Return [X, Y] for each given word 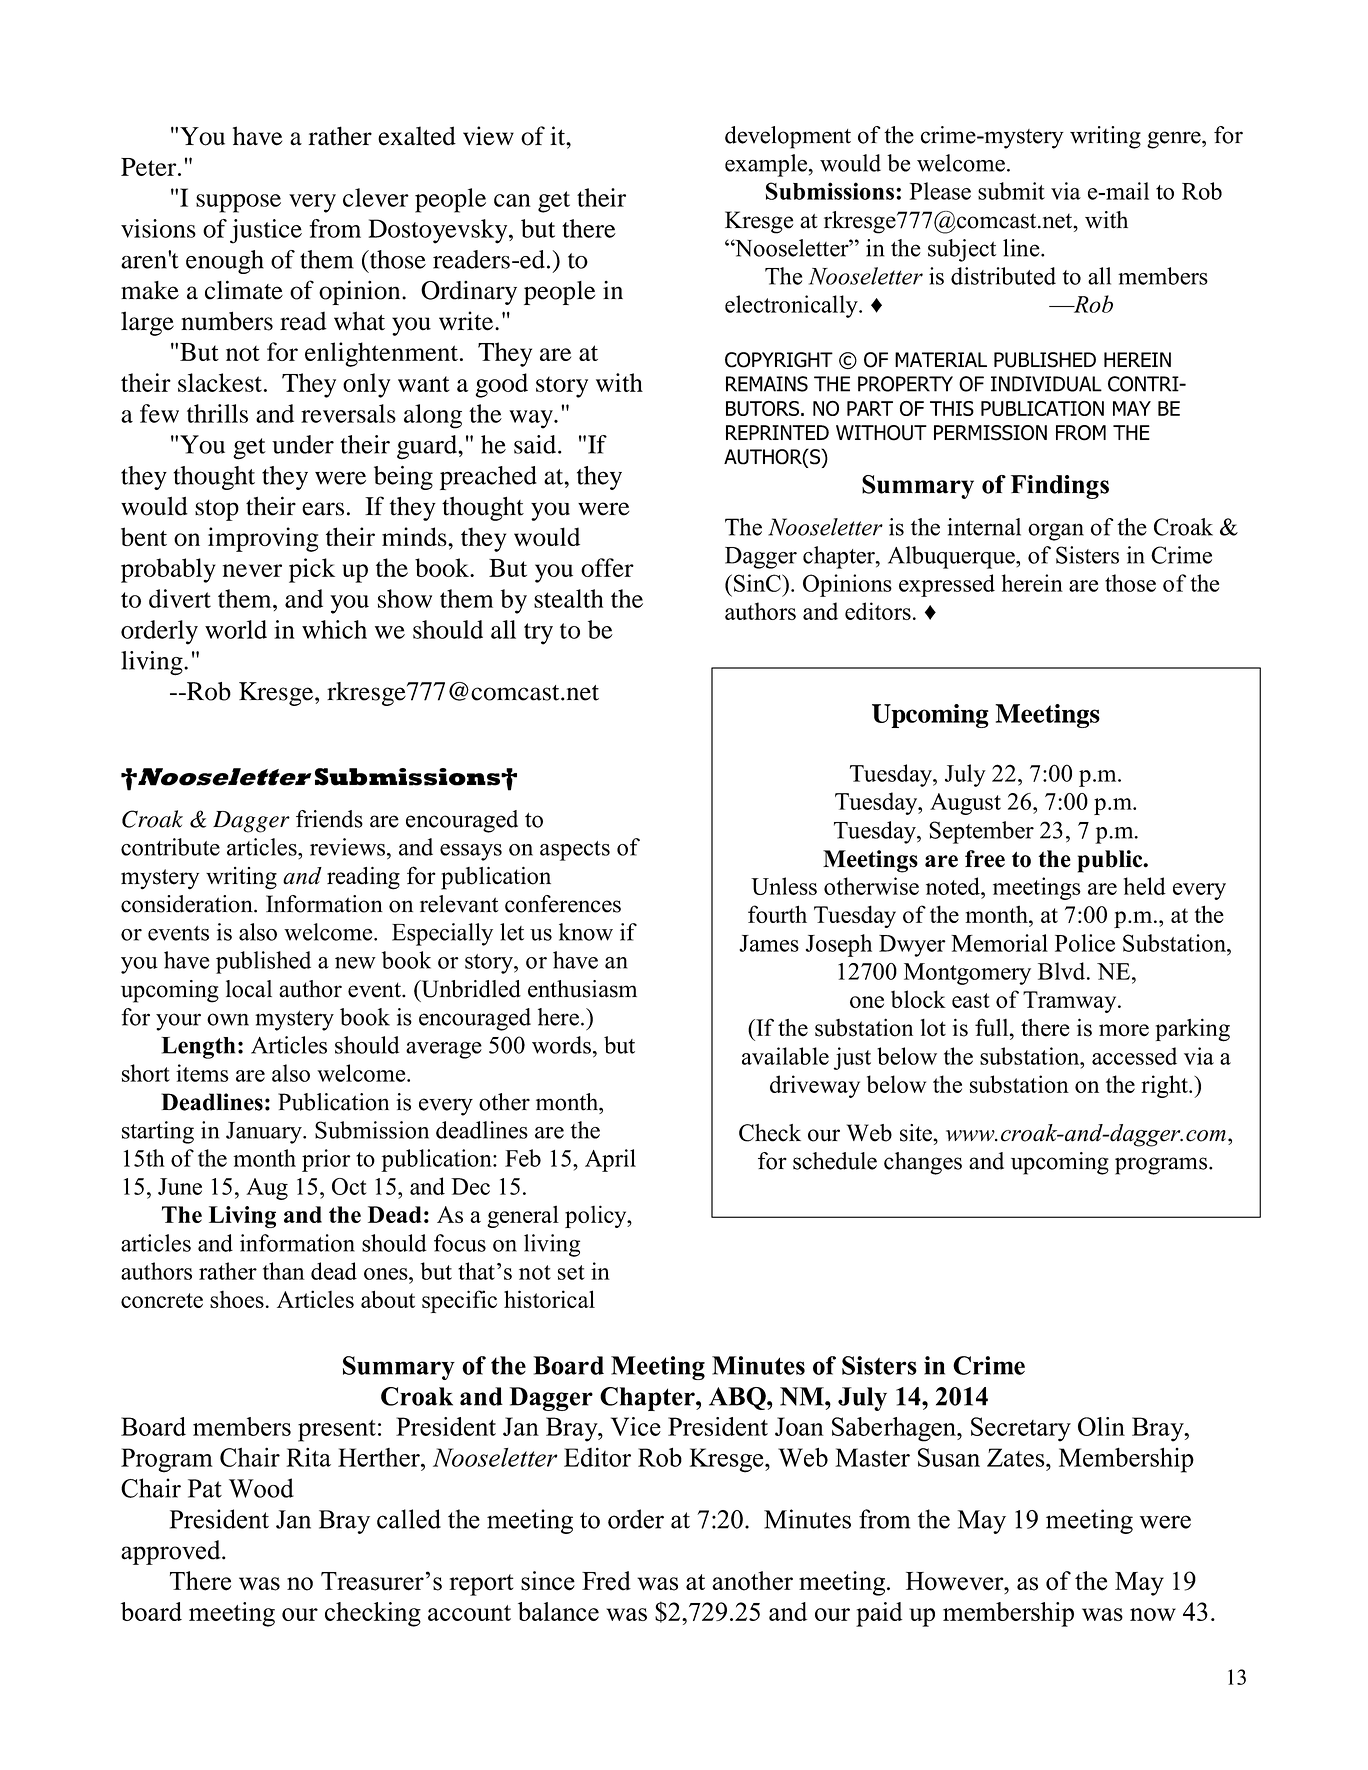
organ [1056, 532]
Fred [606, 1581]
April [610, 1160]
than [284, 1271]
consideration [188, 904]
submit [1011, 191]
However [956, 1581]
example [766, 165]
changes [923, 1163]
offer [607, 567]
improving [263, 539]
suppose [238, 203]
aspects [575, 851]
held [1145, 886]
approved [172, 1552]
